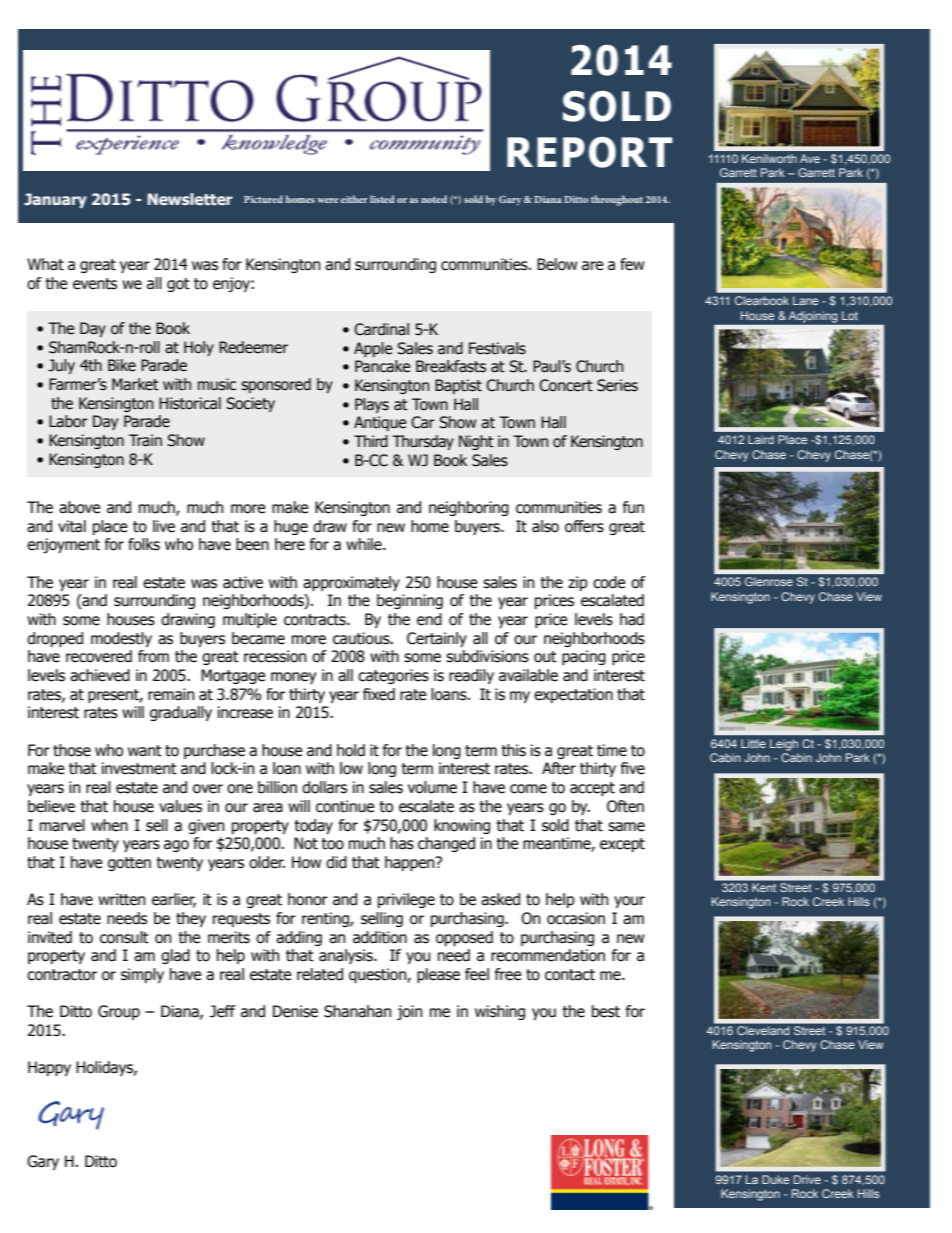  I want to click on live, so click(164, 526).
